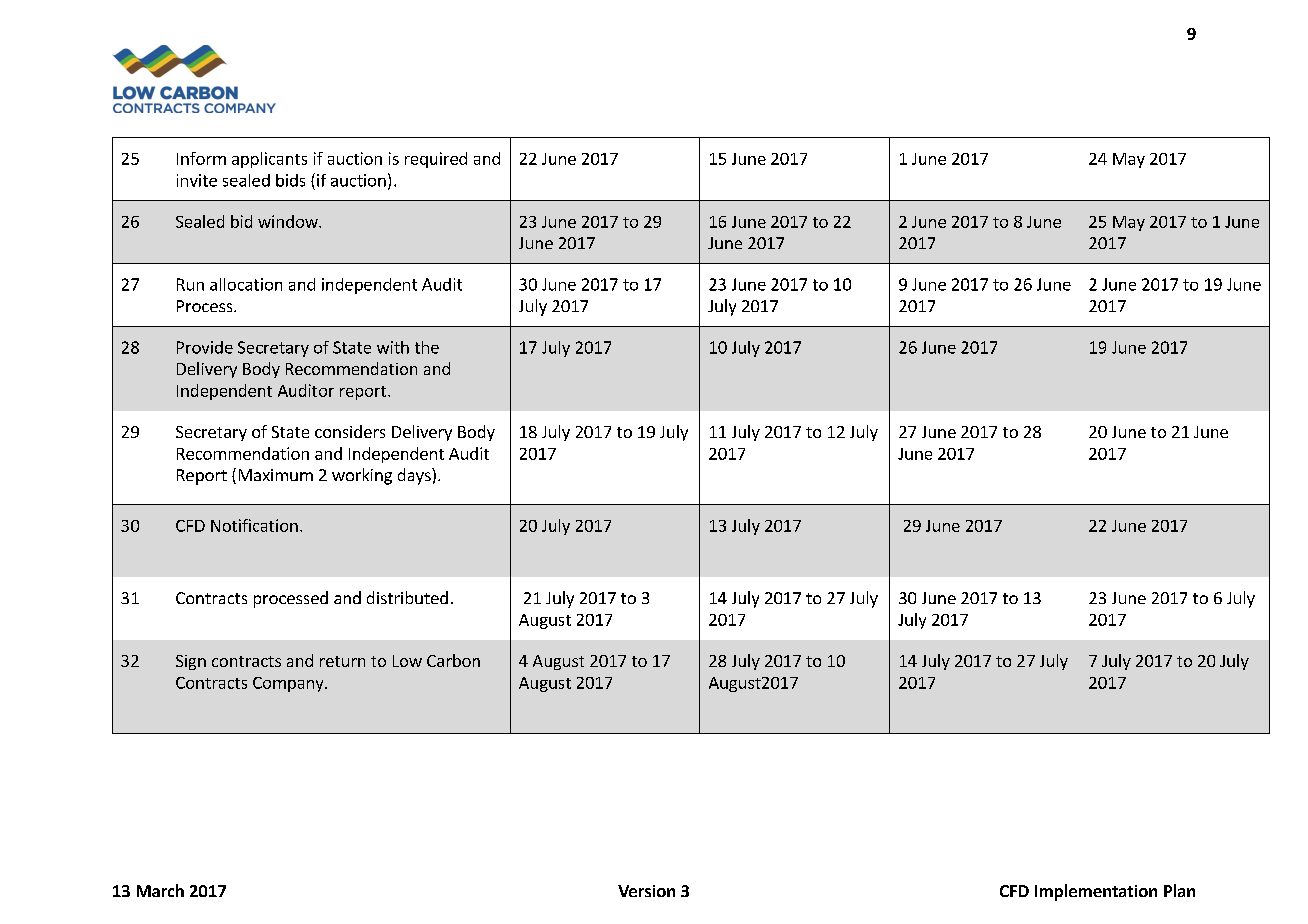 The width and height of the screenshot is (1308, 924). Describe the element at coordinates (453, 660) in the screenshot. I see `Carbon` at that location.
